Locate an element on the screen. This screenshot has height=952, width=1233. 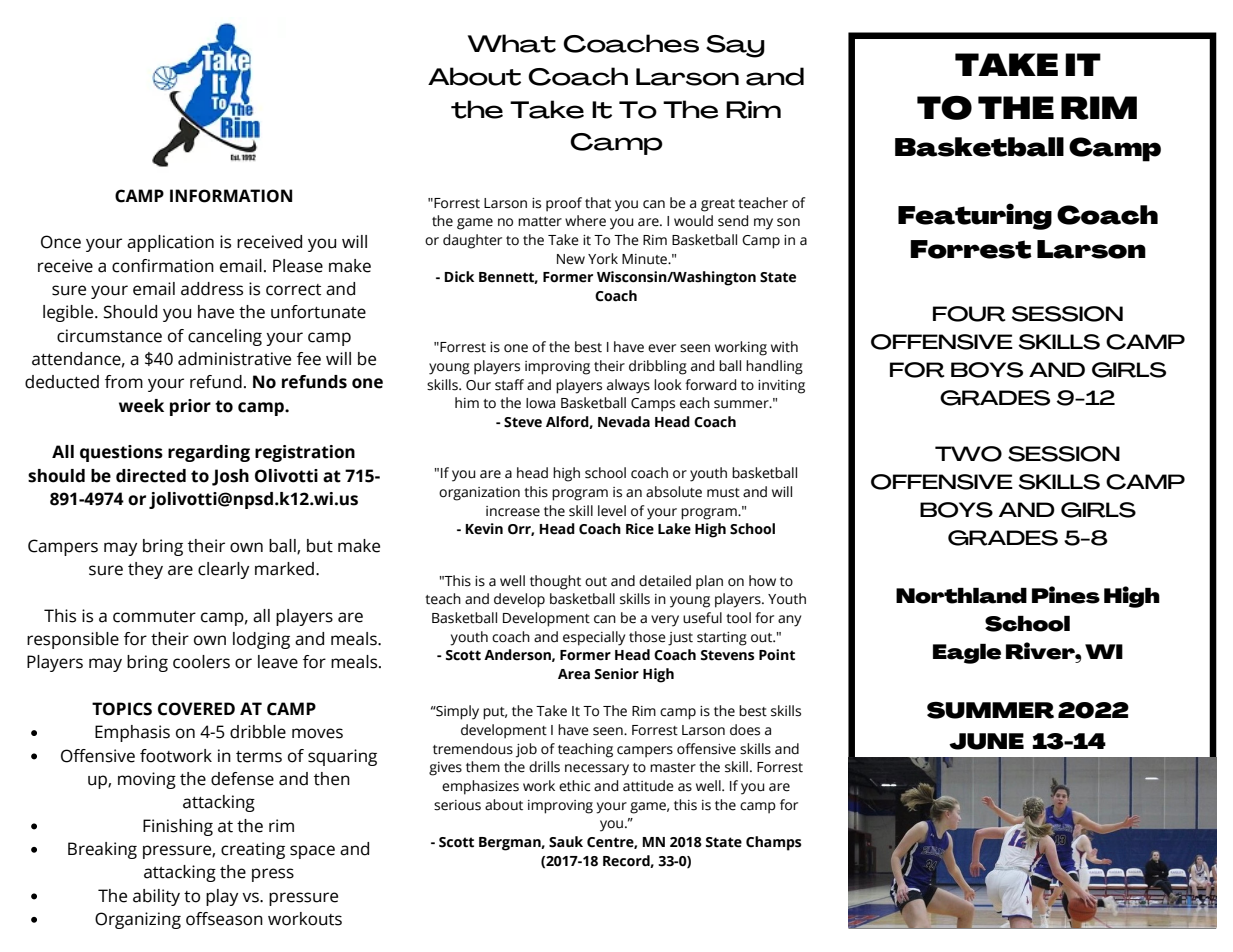
INFORMATION is located at coordinates (231, 196).
